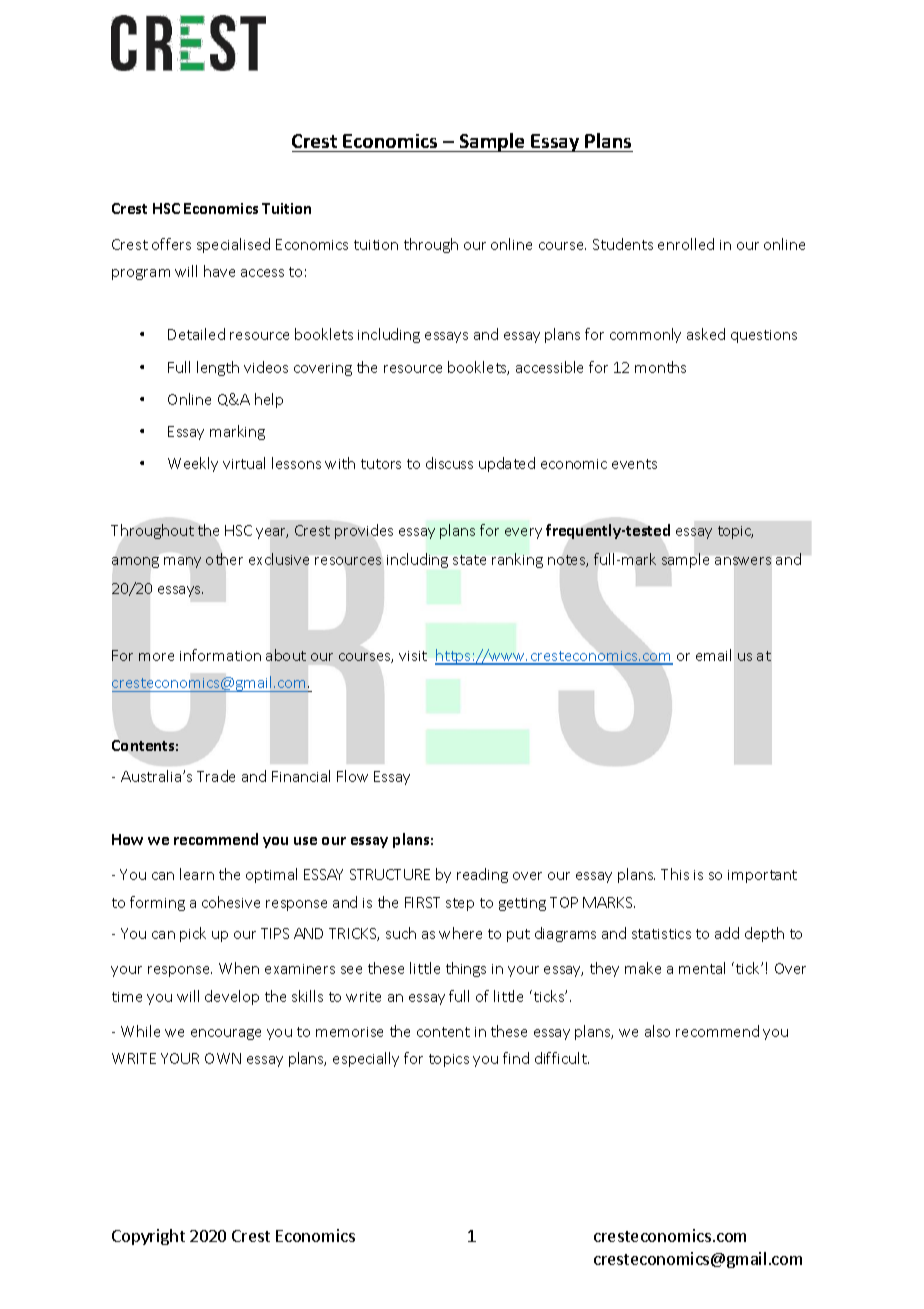 The height and width of the screenshot is (1309, 924). I want to click on many, so click(182, 562).
